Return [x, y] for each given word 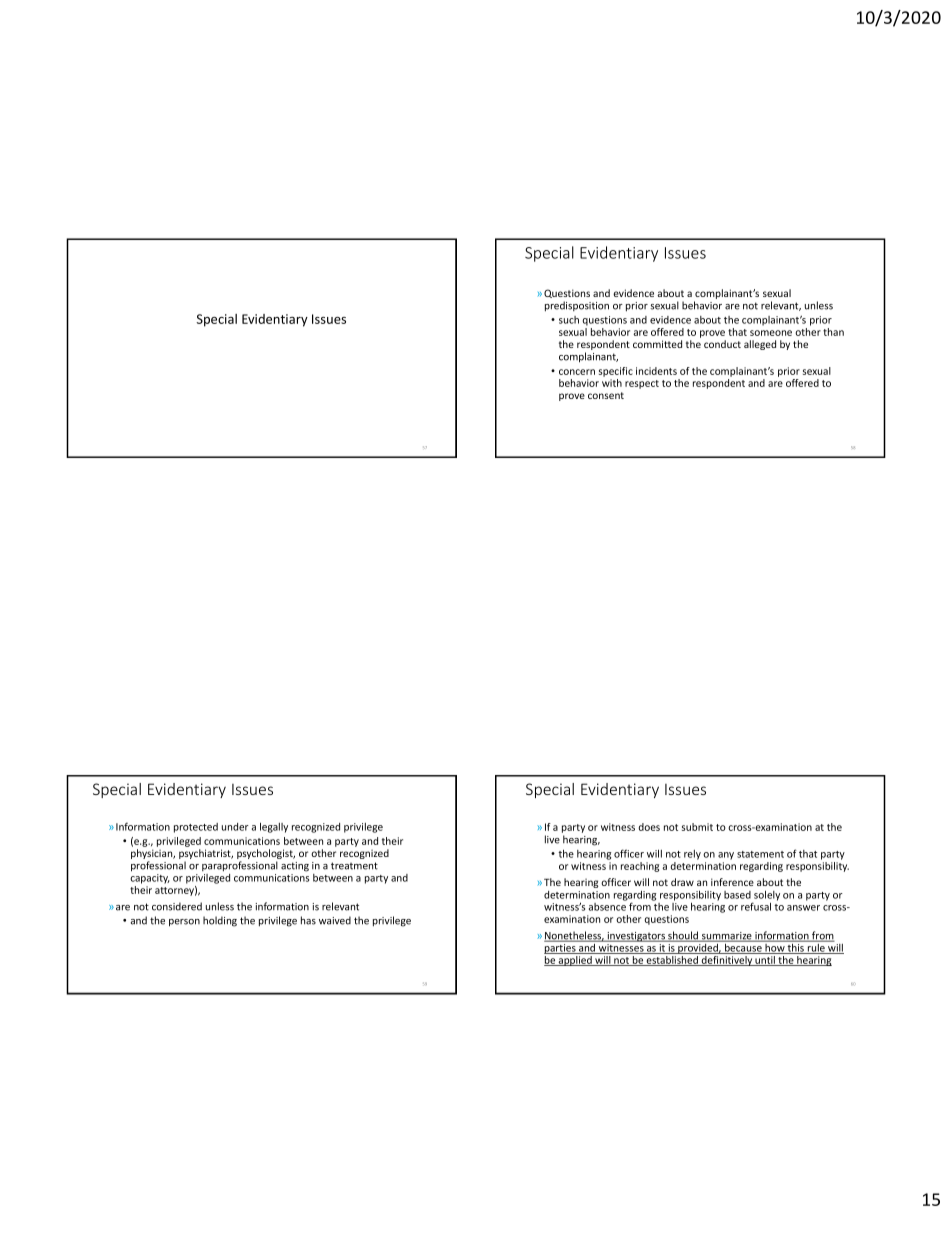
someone [771, 333]
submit [697, 827]
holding [220, 921]
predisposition [577, 306]
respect [642, 384]
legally [274, 827]
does [649, 827]
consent [606, 395]
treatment [354, 866]
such [569, 320]
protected [196, 828]
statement [760, 854]
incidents [656, 371]
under [235, 827]
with [612, 383]
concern [577, 372]
